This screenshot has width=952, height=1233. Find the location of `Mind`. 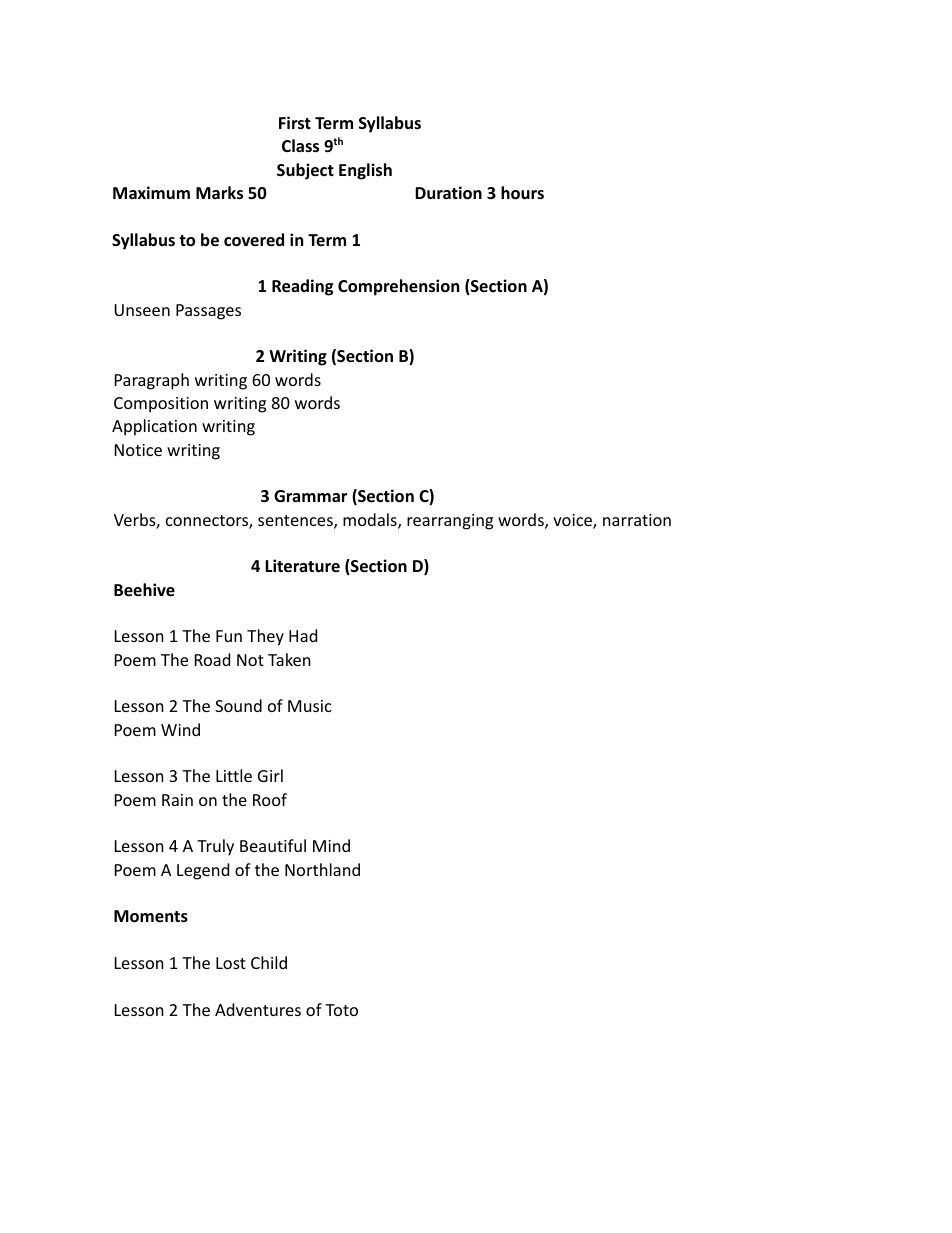

Mind is located at coordinates (331, 845).
